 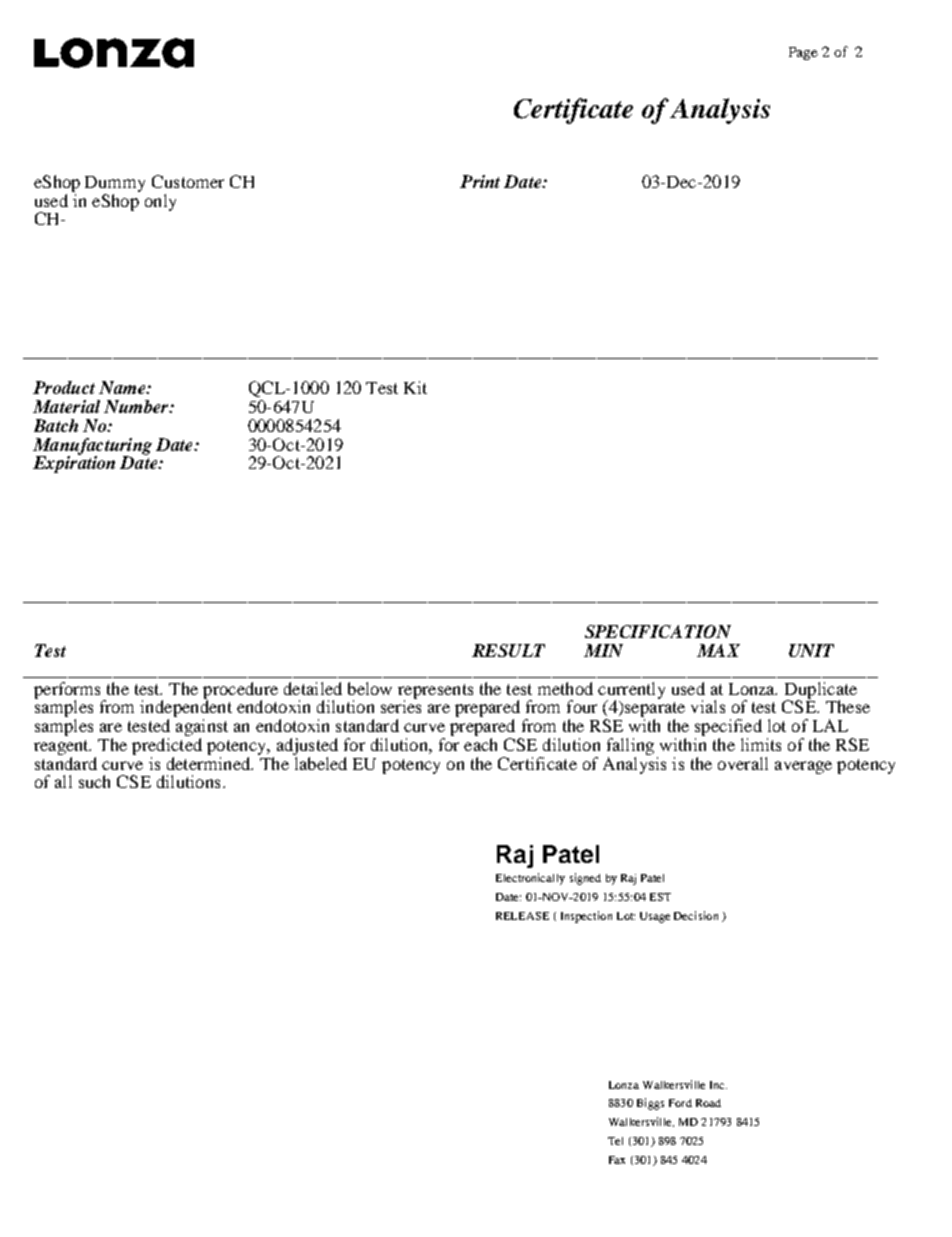 What do you see at coordinates (508, 650) in the page?
I see `RESULT` at bounding box center [508, 650].
